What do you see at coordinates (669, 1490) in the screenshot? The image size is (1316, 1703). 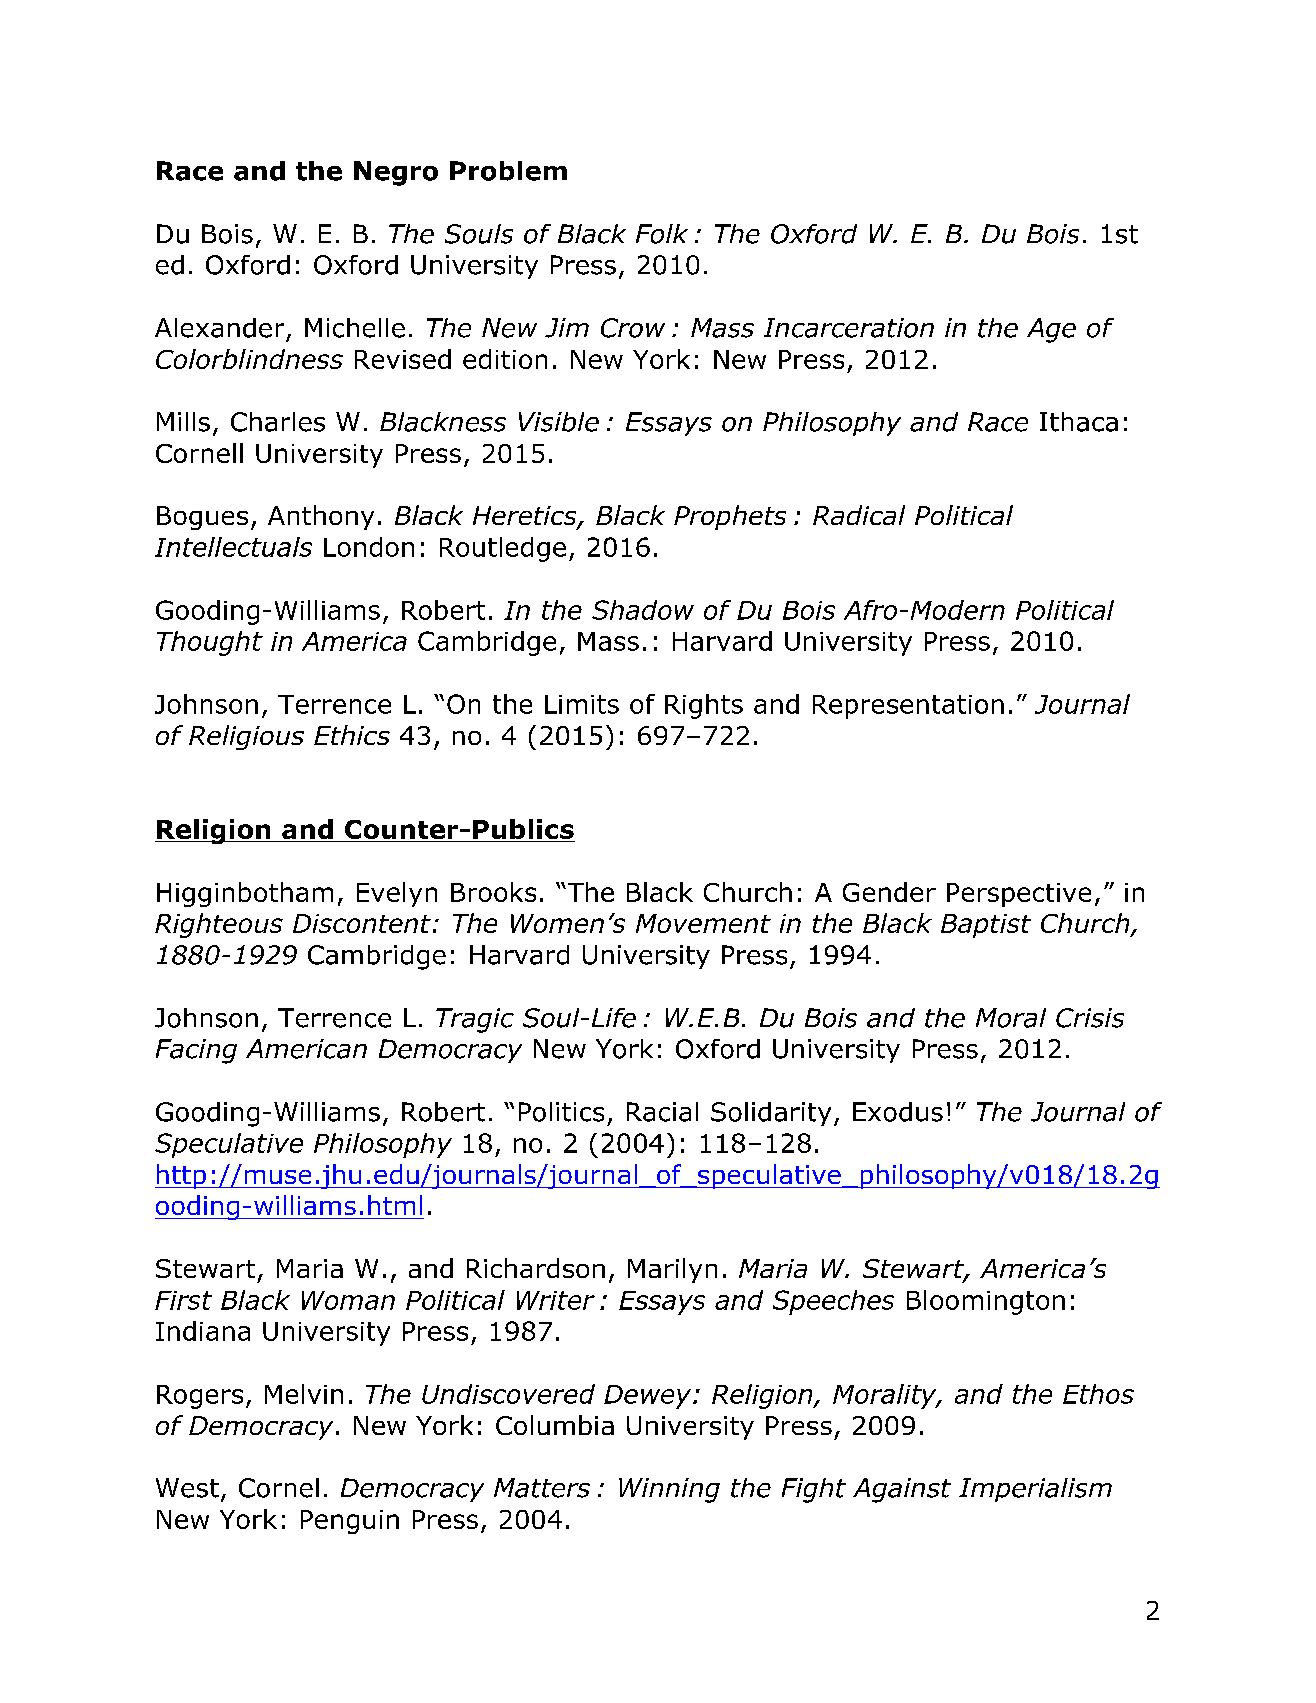 I see `Winning` at bounding box center [669, 1490].
